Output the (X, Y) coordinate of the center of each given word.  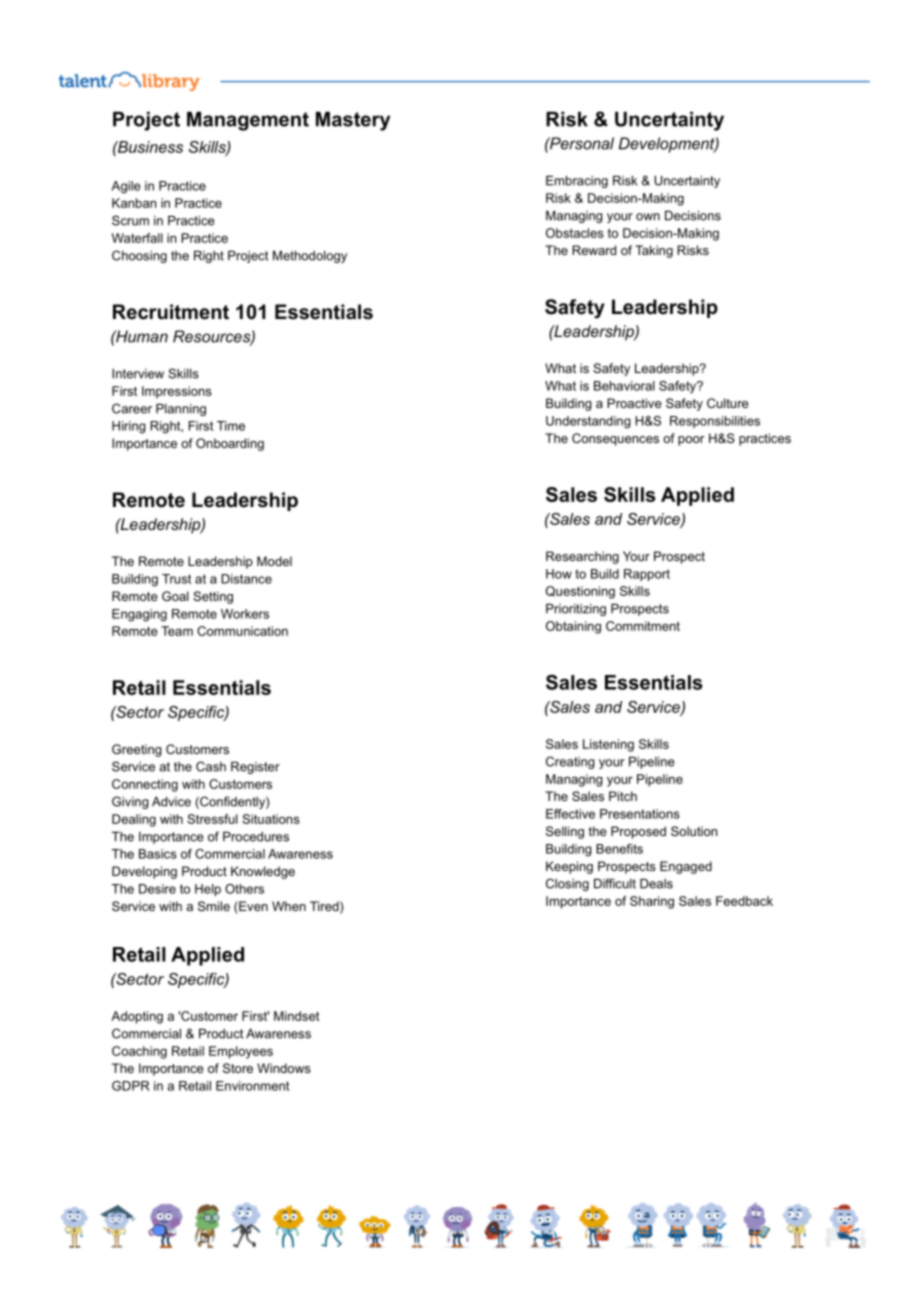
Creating (570, 762)
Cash (211, 766)
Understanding (588, 422)
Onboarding (230, 444)
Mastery (353, 121)
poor (691, 441)
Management (248, 121)
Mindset (296, 1016)
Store (238, 1068)
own (648, 217)
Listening (608, 745)
